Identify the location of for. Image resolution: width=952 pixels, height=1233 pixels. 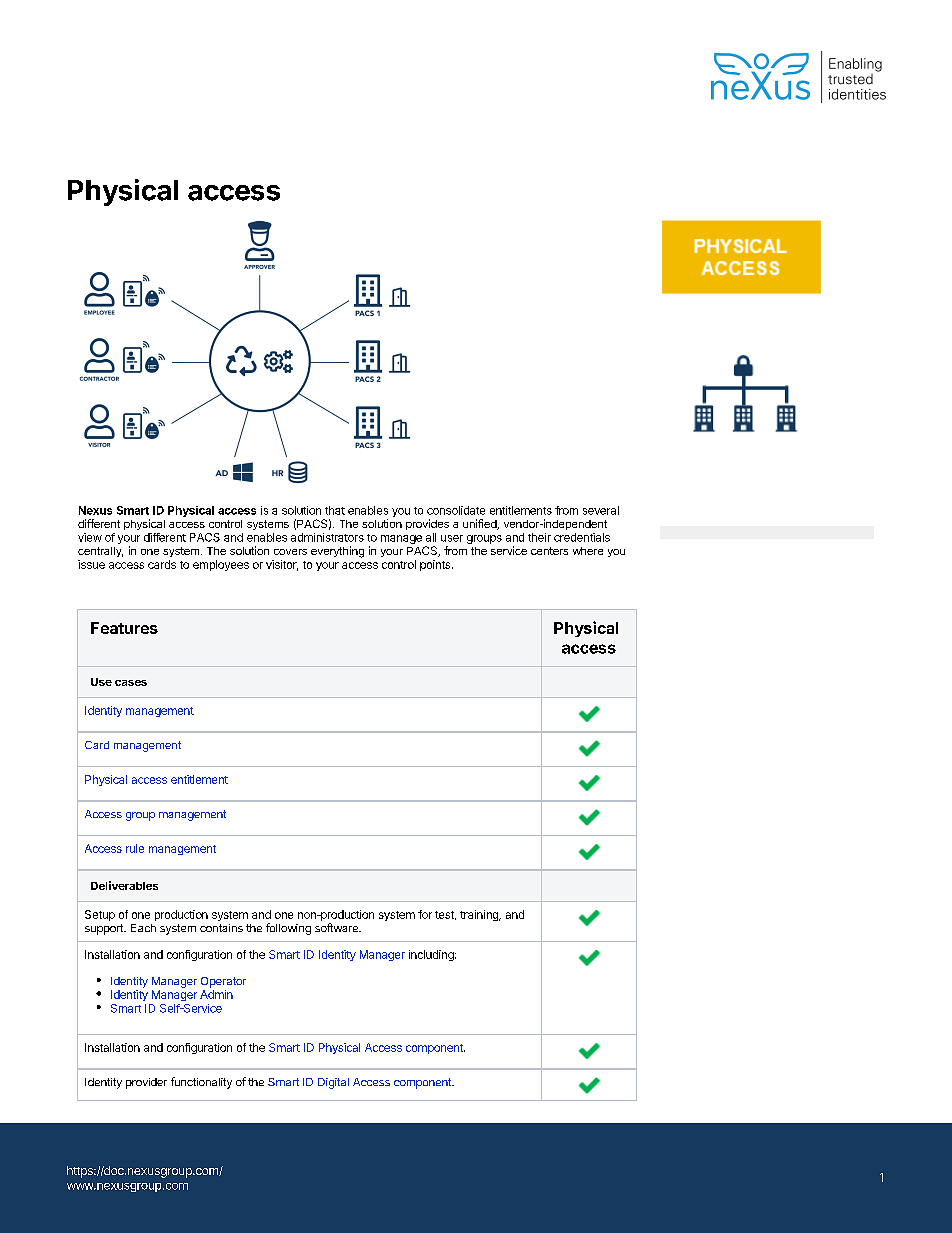
(425, 914).
